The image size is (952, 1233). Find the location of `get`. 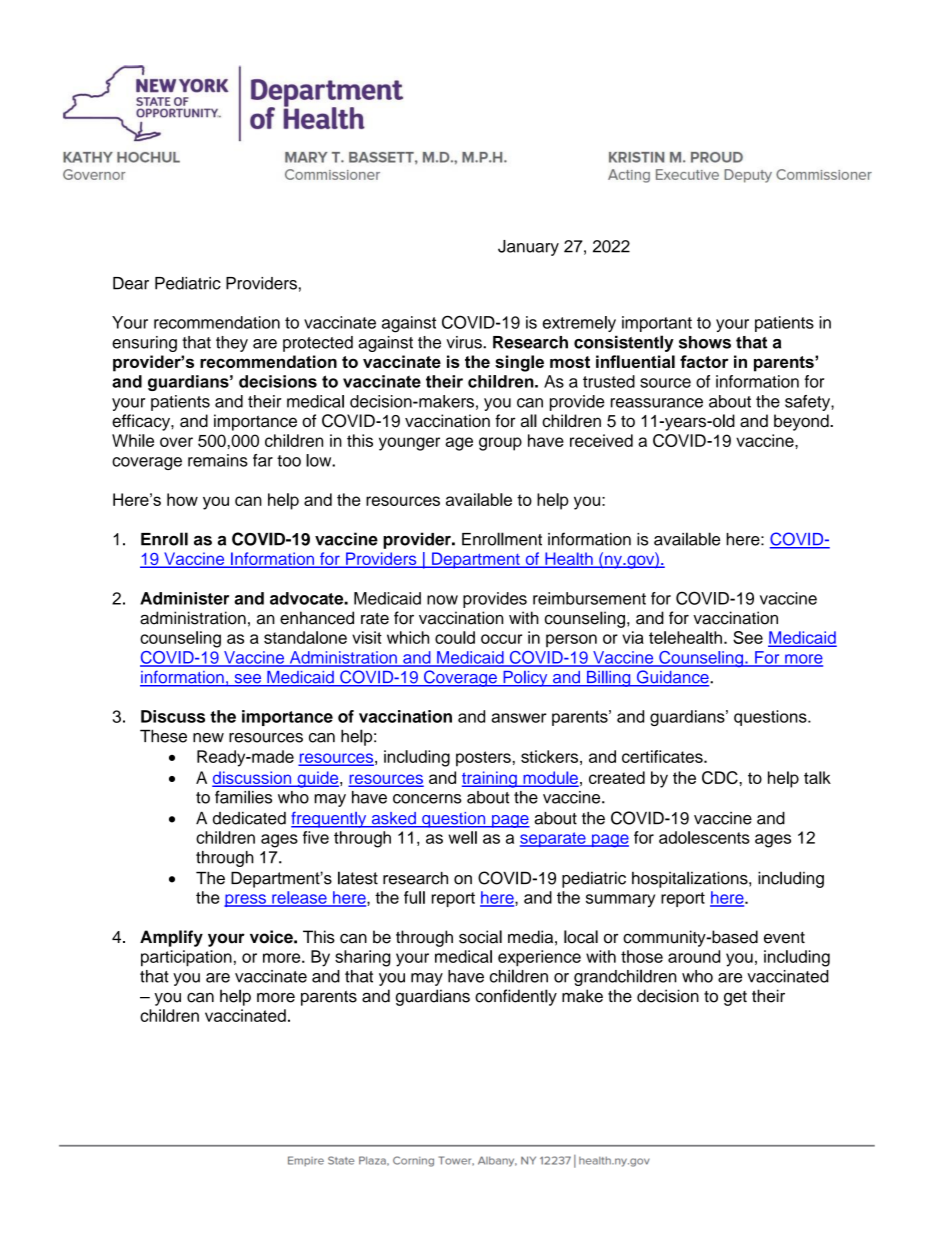

get is located at coordinates (735, 998).
